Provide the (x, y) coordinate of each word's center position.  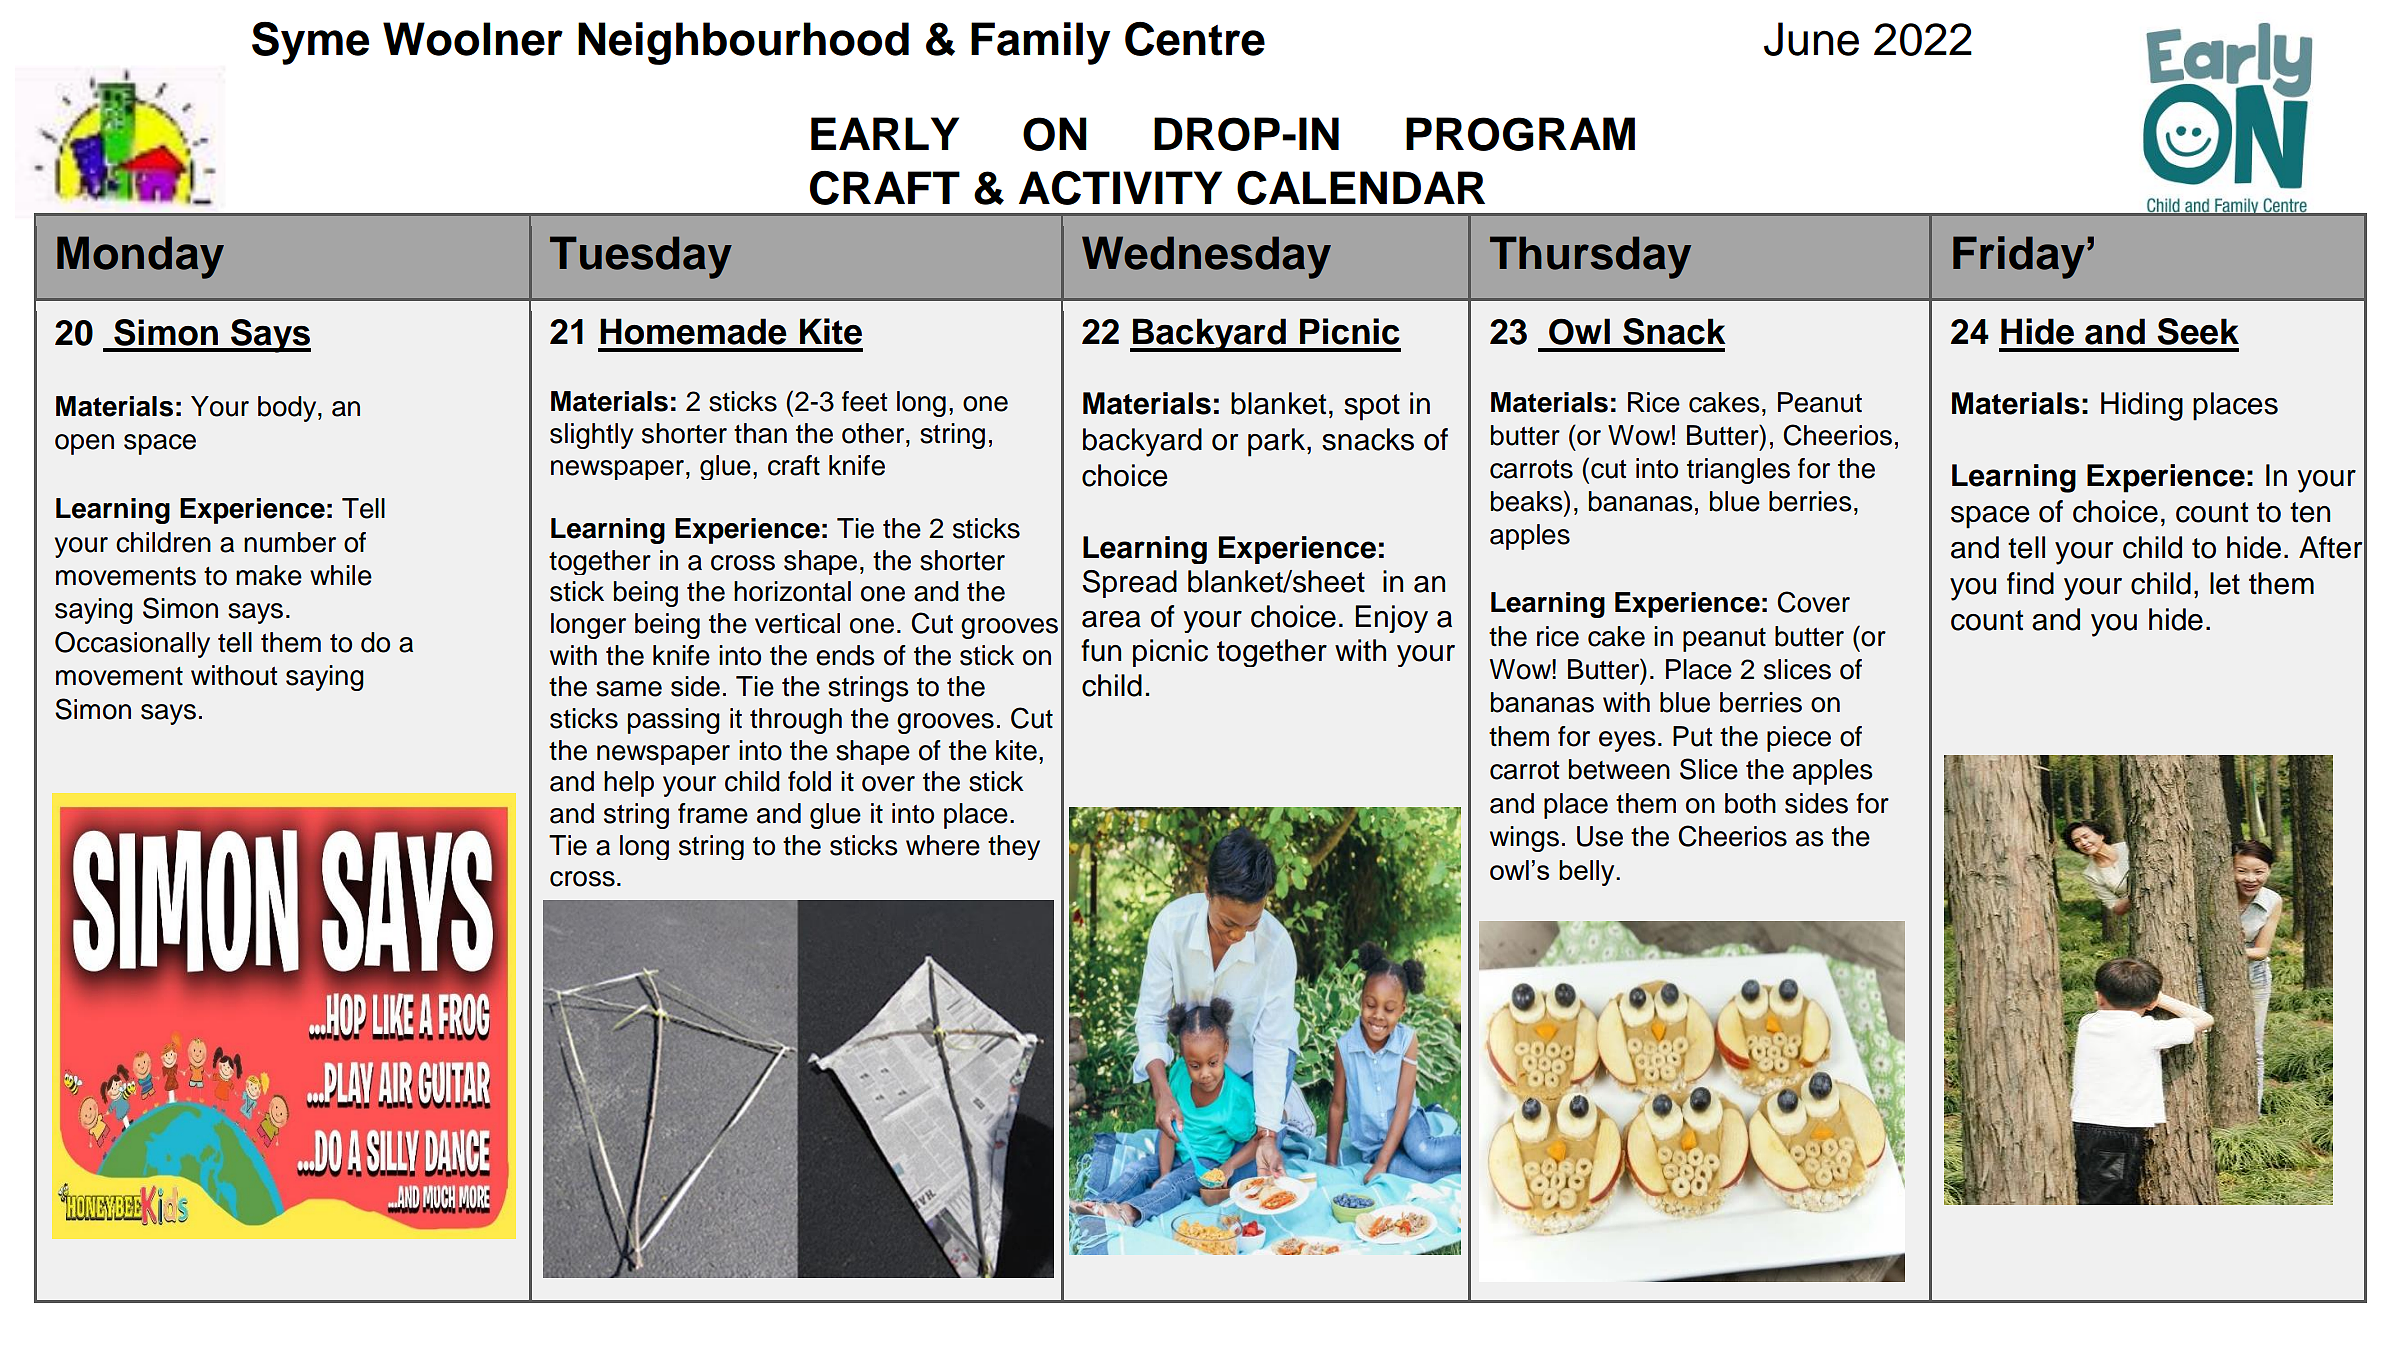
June (1811, 39)
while (341, 575)
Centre (1195, 39)
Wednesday (1206, 257)
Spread (1129, 584)
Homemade (693, 331)
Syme (310, 43)
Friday (2019, 257)
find (2030, 583)
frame (713, 813)
